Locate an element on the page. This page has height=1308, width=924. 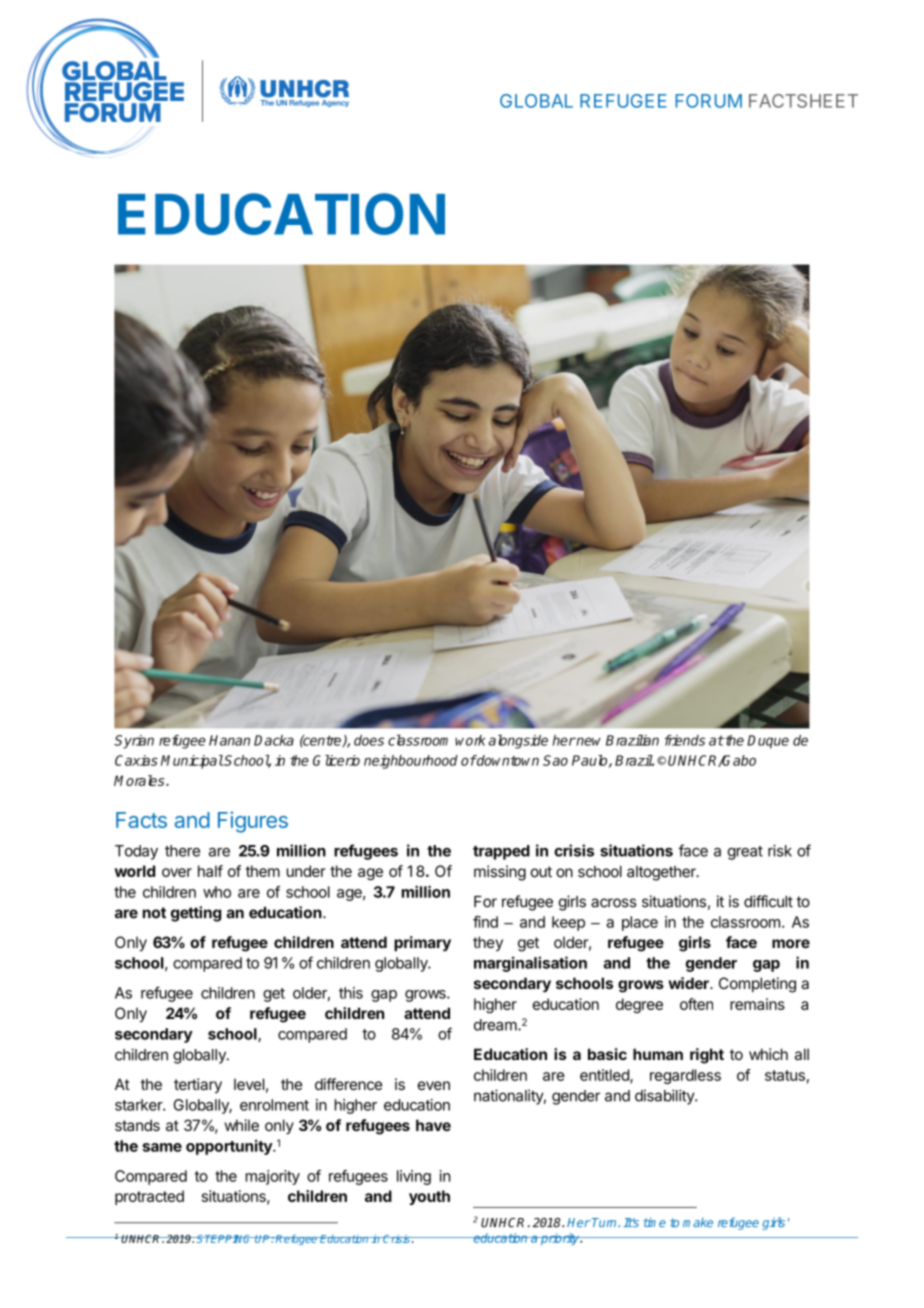
make is located at coordinates (698, 1222).
